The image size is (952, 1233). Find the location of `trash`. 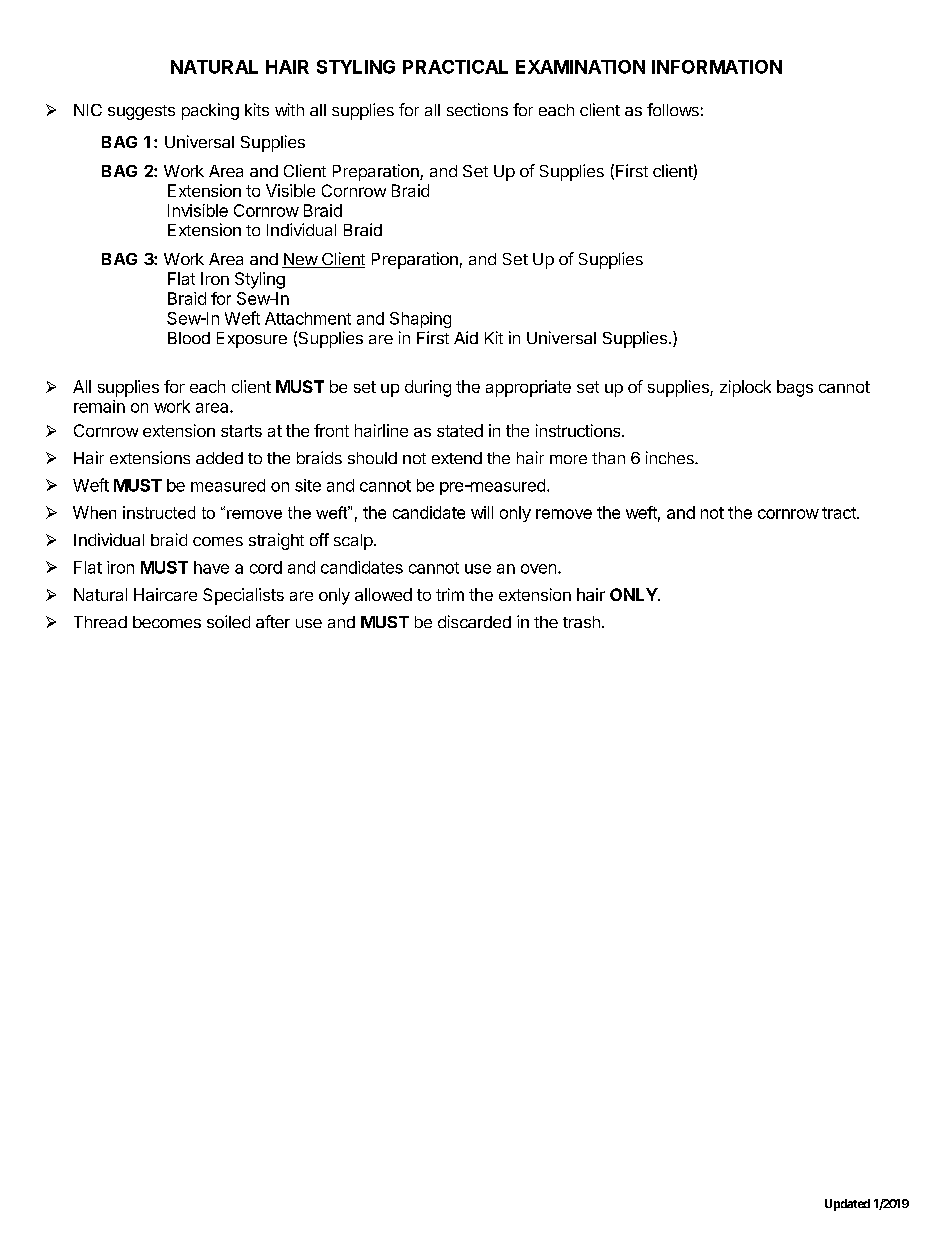

trash is located at coordinates (581, 622).
